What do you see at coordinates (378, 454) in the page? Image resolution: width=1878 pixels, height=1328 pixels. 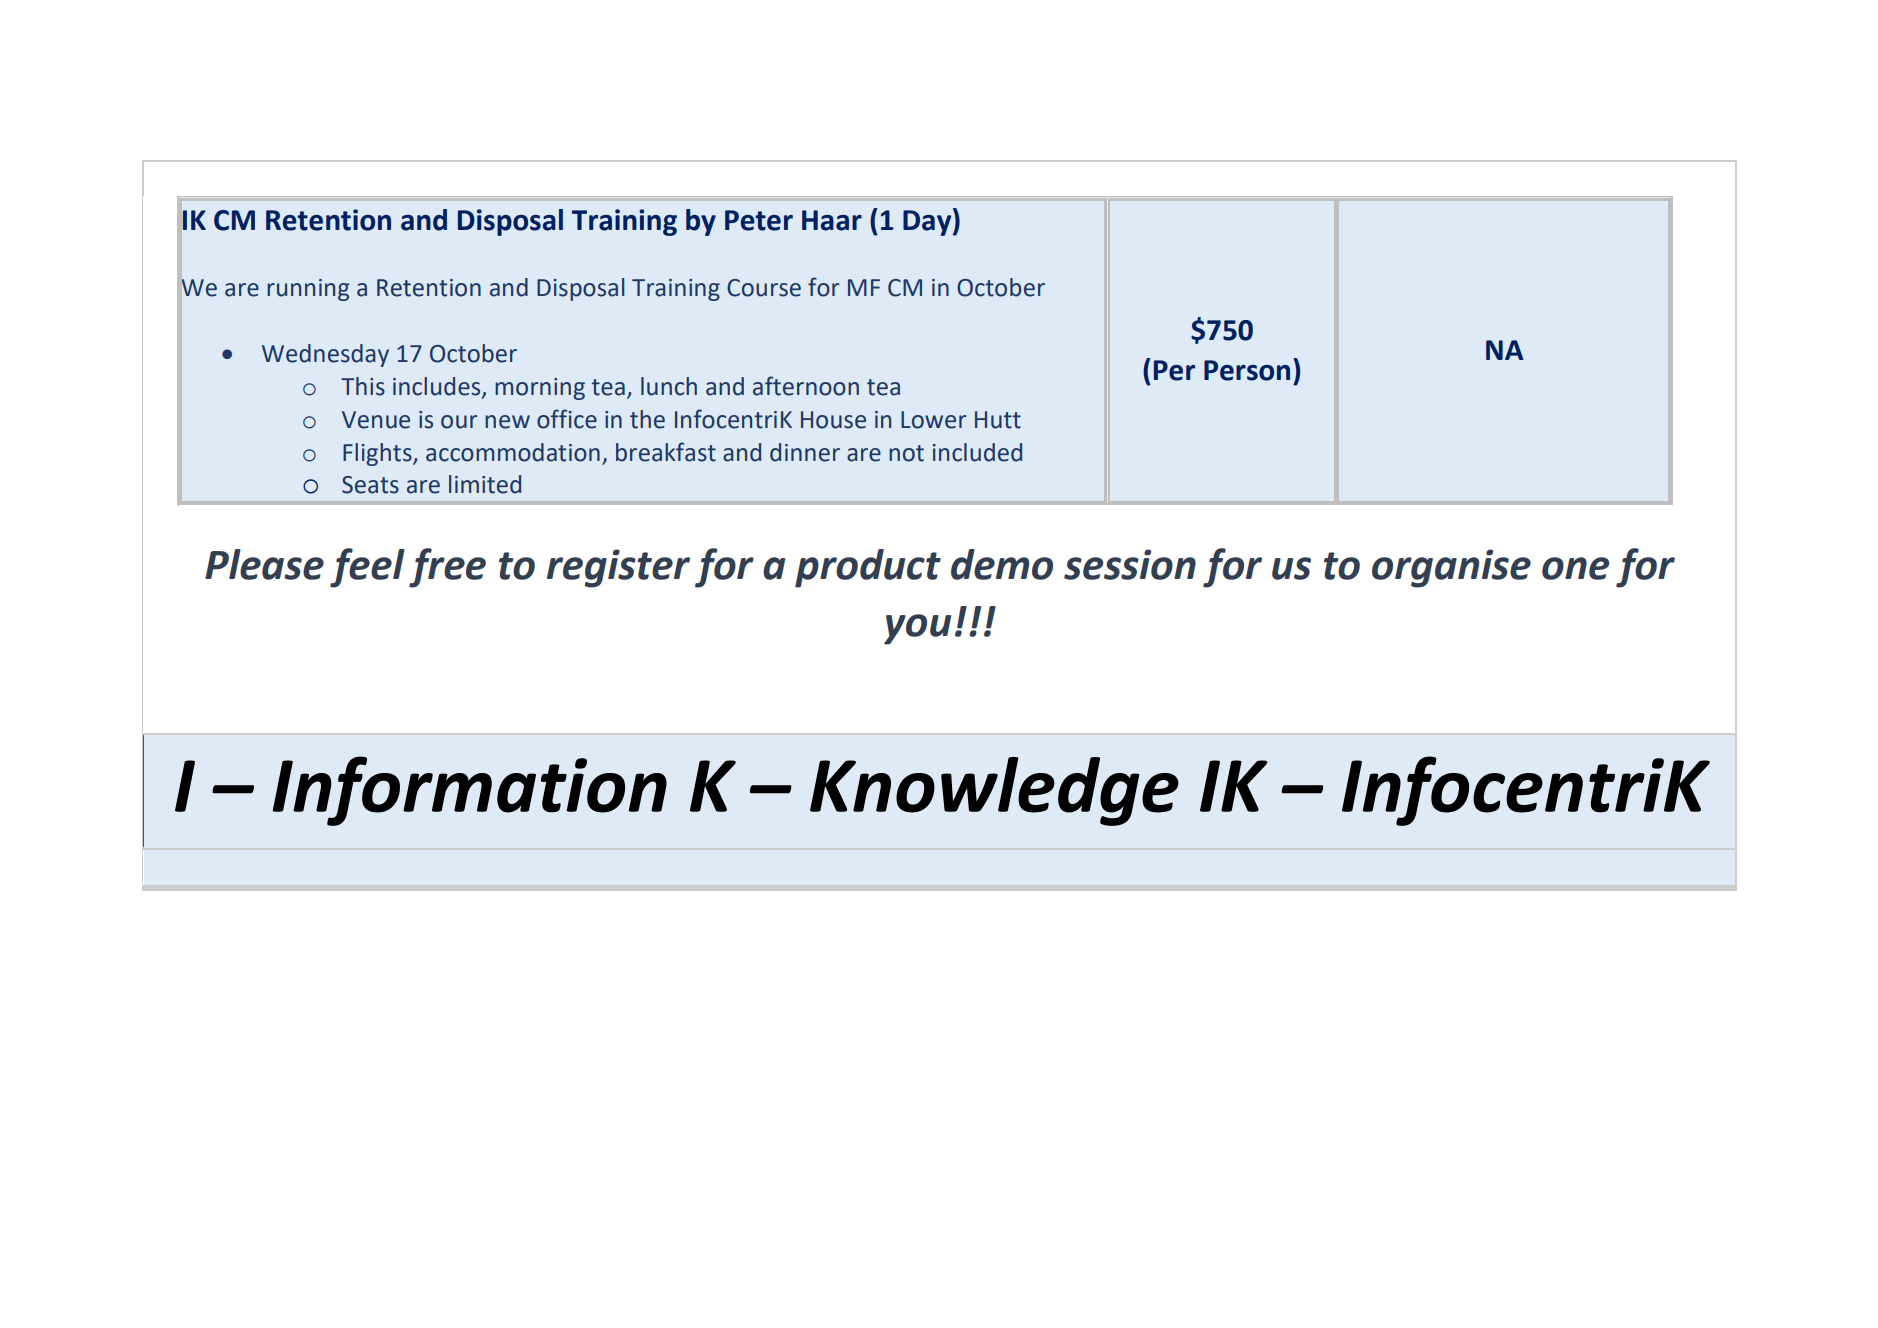 I see `Flights` at bounding box center [378, 454].
